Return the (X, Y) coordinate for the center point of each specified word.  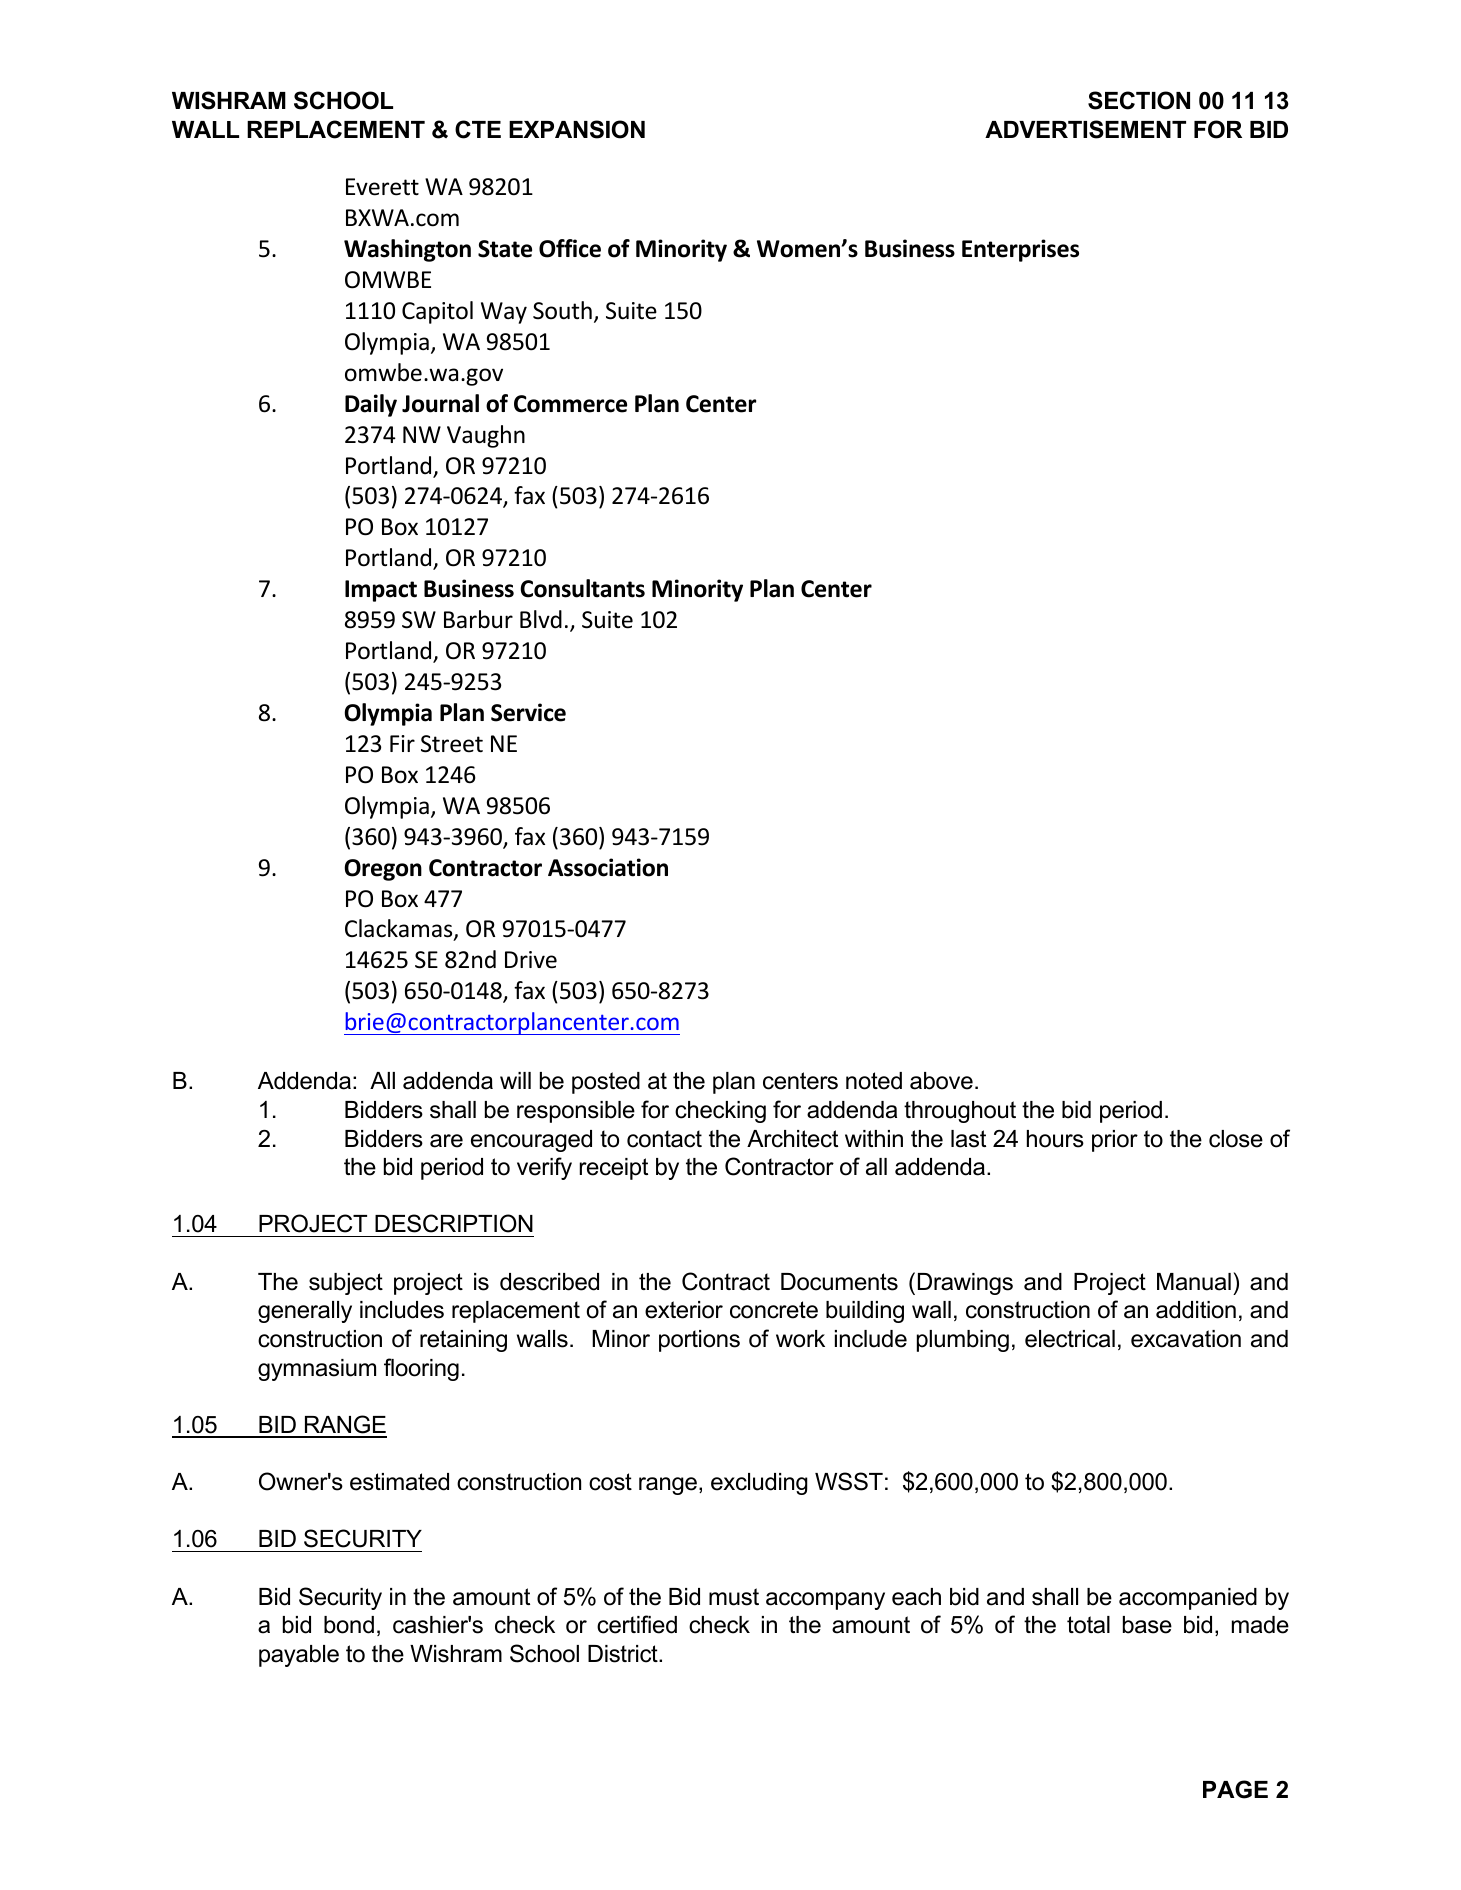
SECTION (1139, 100)
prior (1115, 1141)
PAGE (1235, 1789)
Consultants (582, 588)
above (941, 1081)
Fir (402, 743)
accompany (825, 1601)
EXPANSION (577, 129)
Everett (382, 187)
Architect (792, 1139)
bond (349, 1625)
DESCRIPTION (454, 1223)
